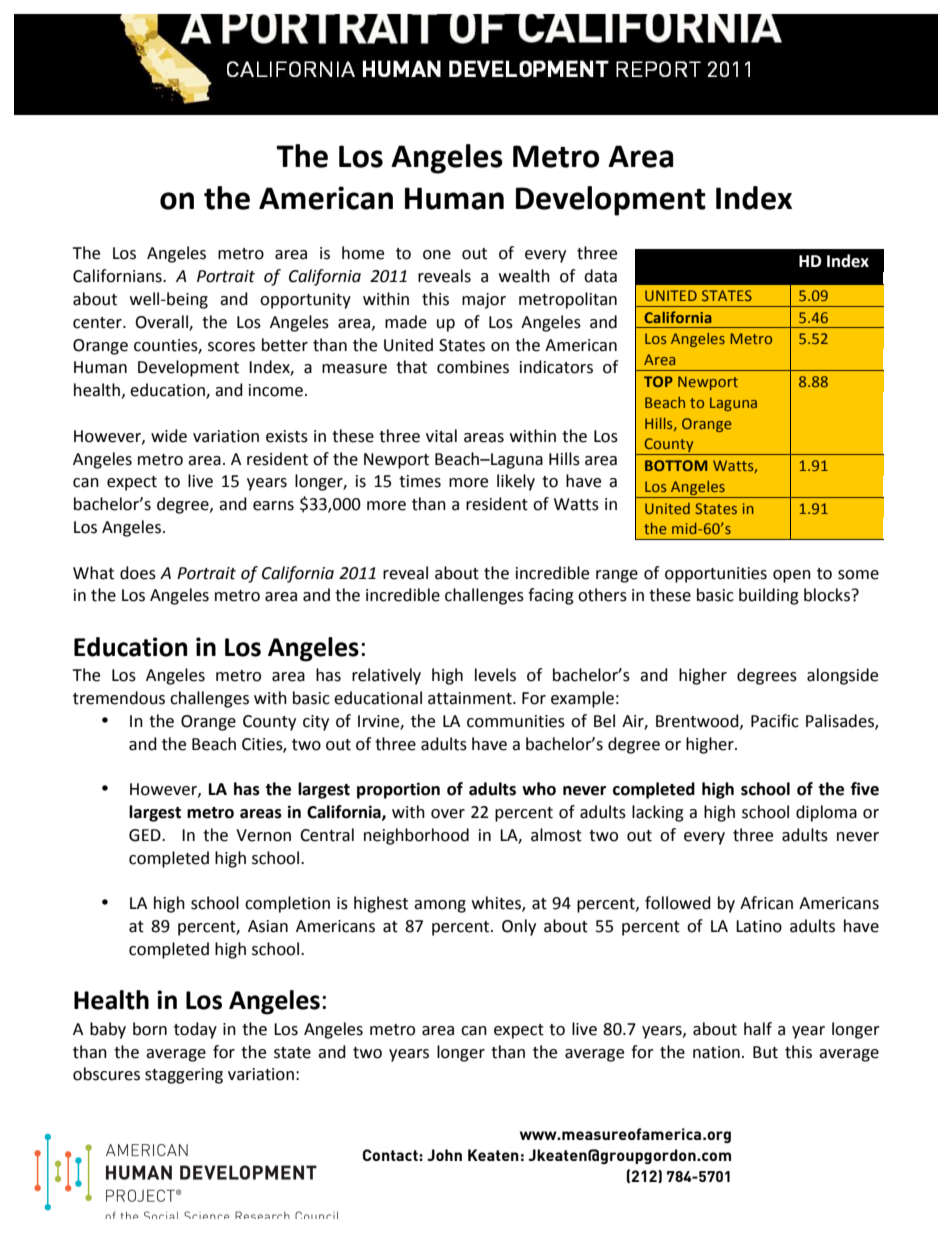 This screenshot has width=952, height=1233. What do you see at coordinates (471, 698) in the screenshot?
I see `attainment` at bounding box center [471, 698].
